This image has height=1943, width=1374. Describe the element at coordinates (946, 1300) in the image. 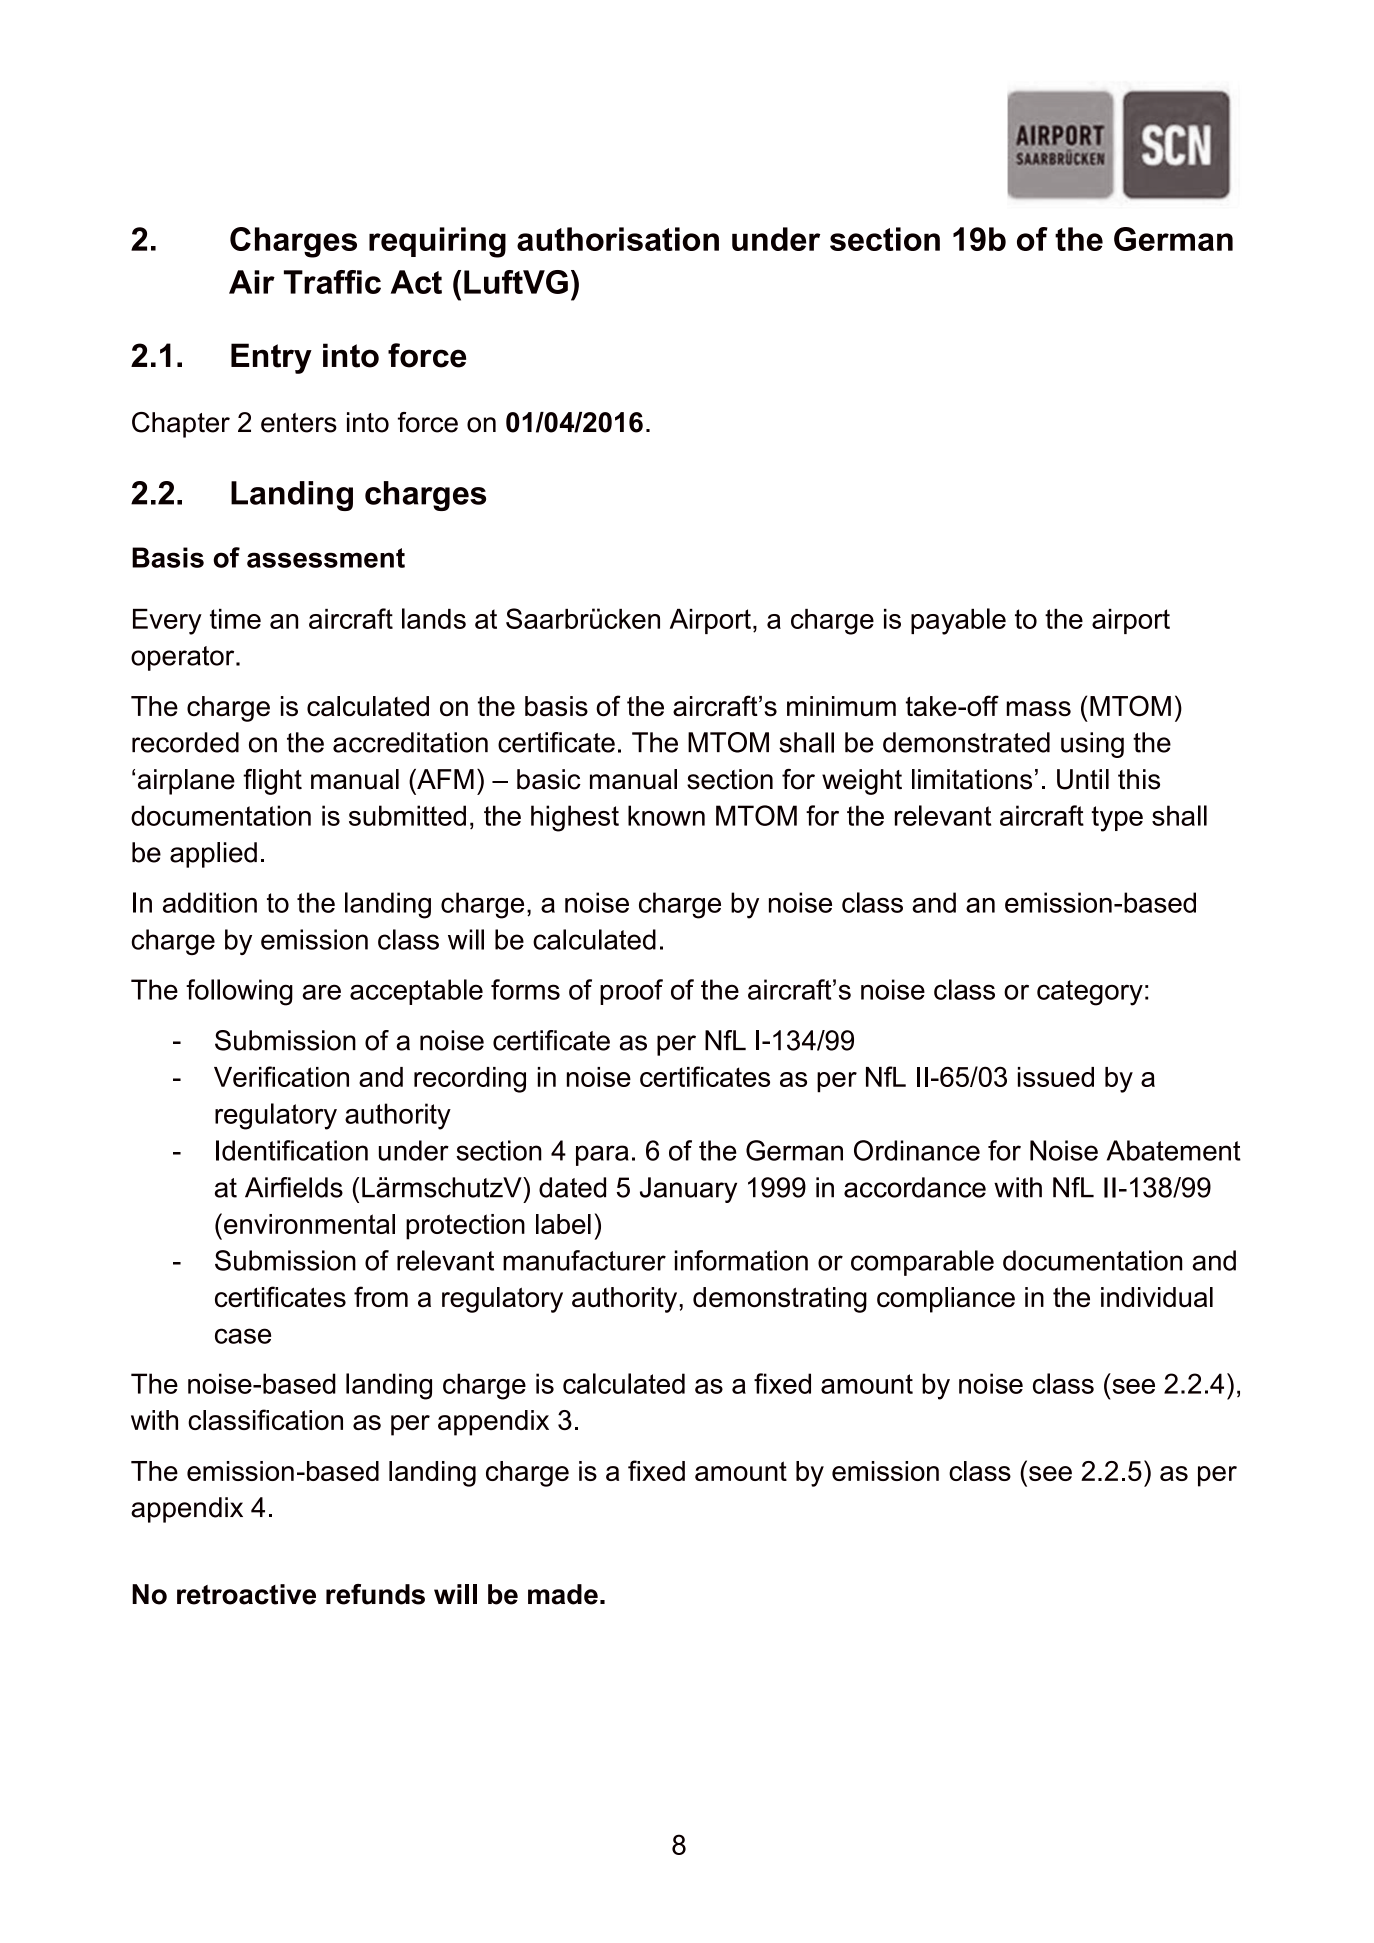

I see `compliance` at that location.
